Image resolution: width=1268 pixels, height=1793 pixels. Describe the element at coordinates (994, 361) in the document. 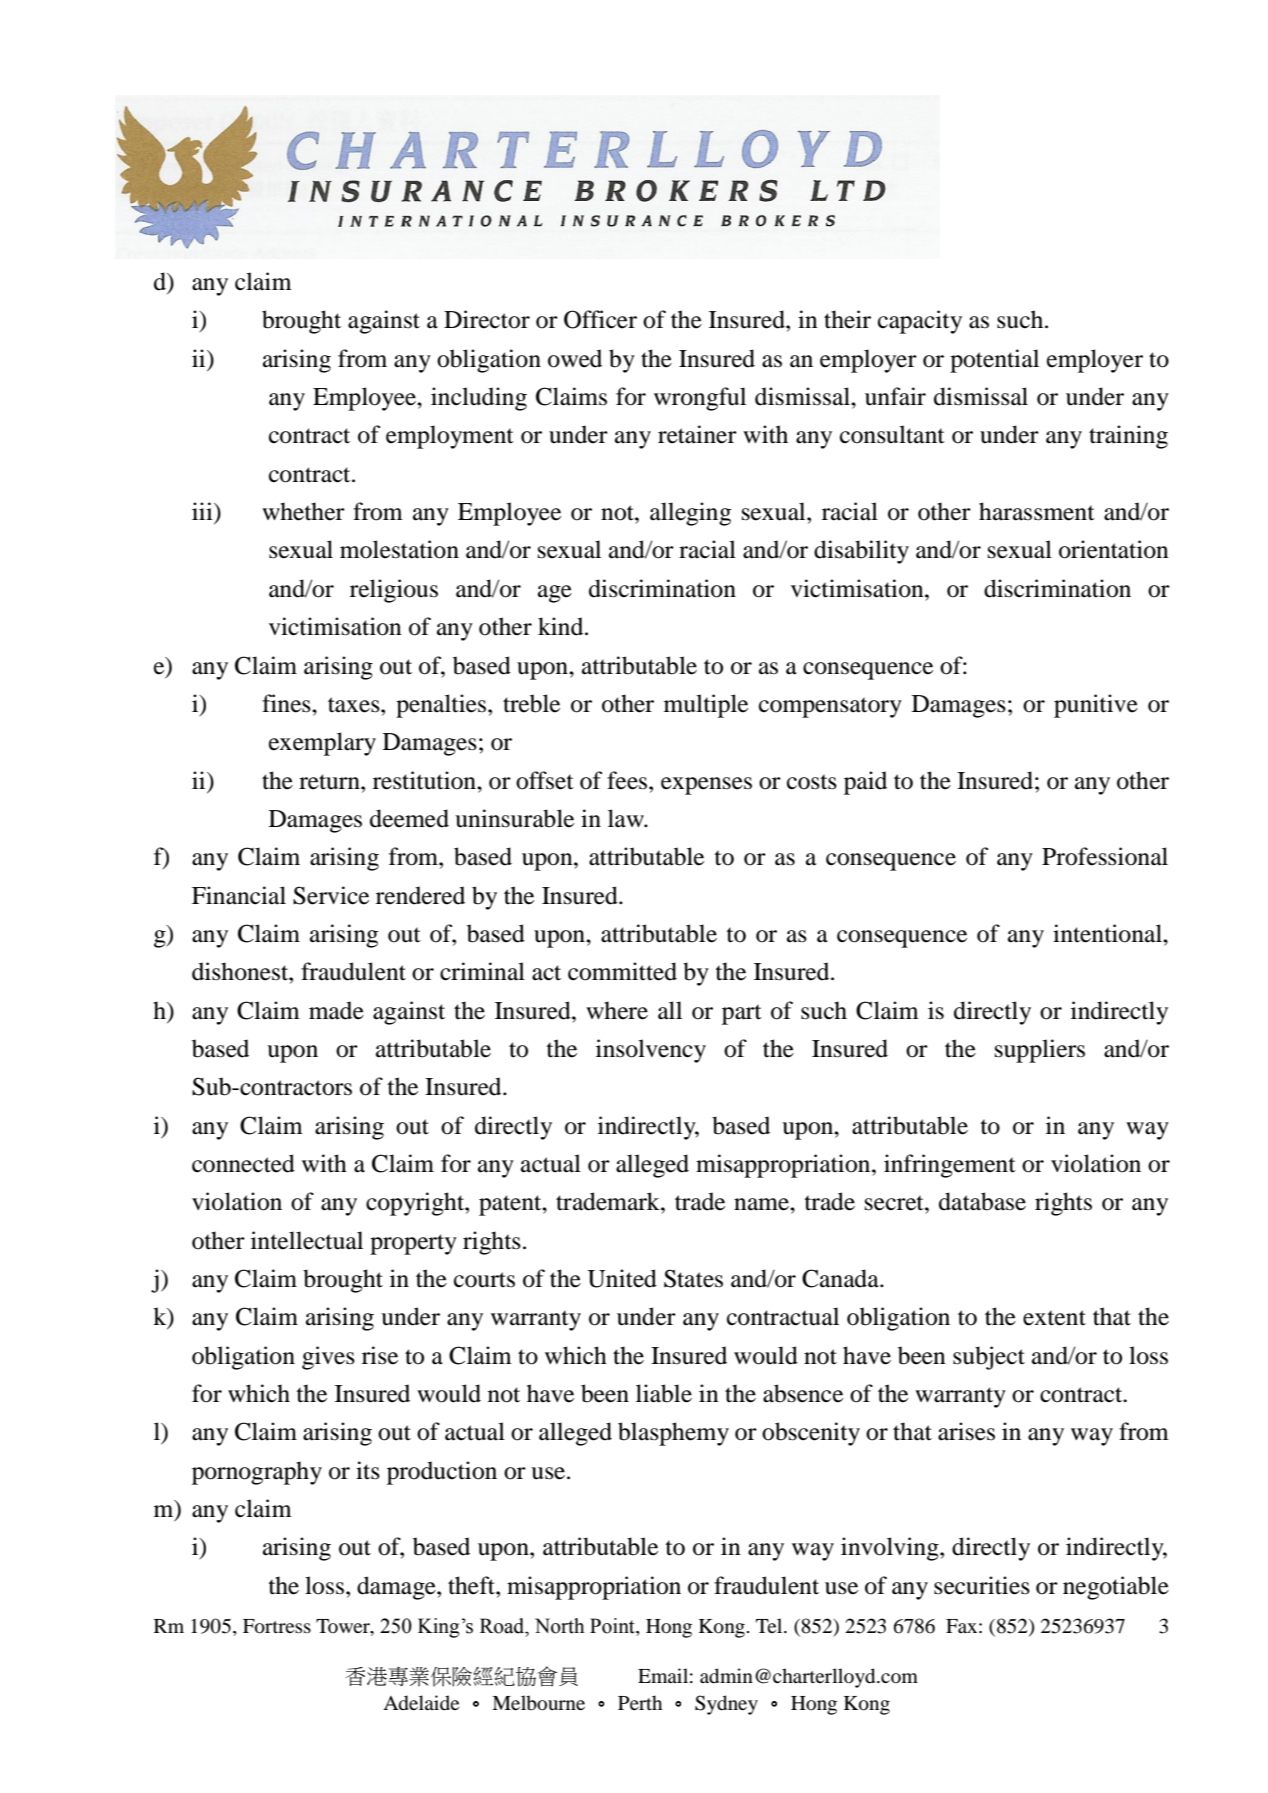

I see `potential` at that location.
